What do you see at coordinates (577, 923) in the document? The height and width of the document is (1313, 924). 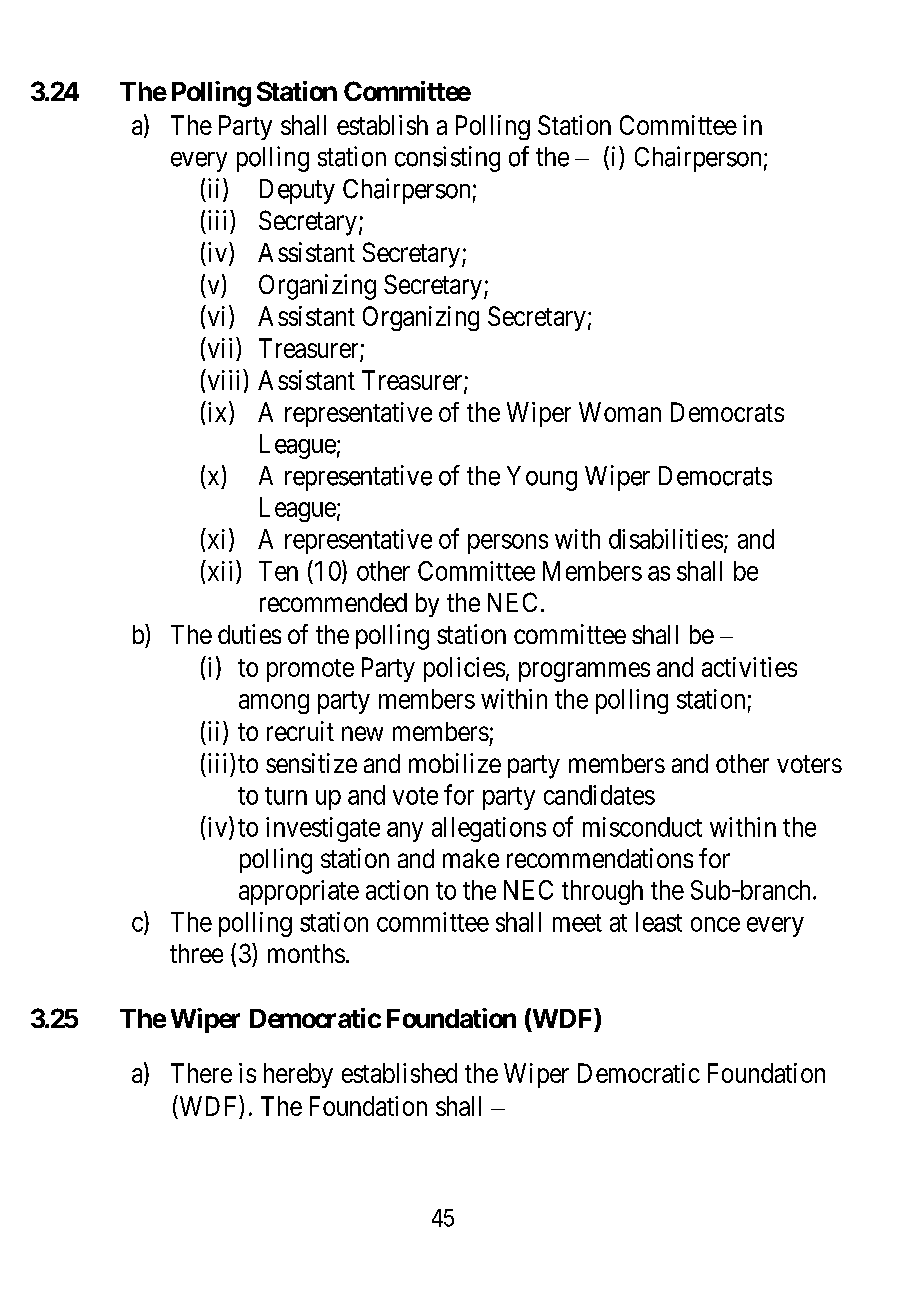 I see `meet` at bounding box center [577, 923].
